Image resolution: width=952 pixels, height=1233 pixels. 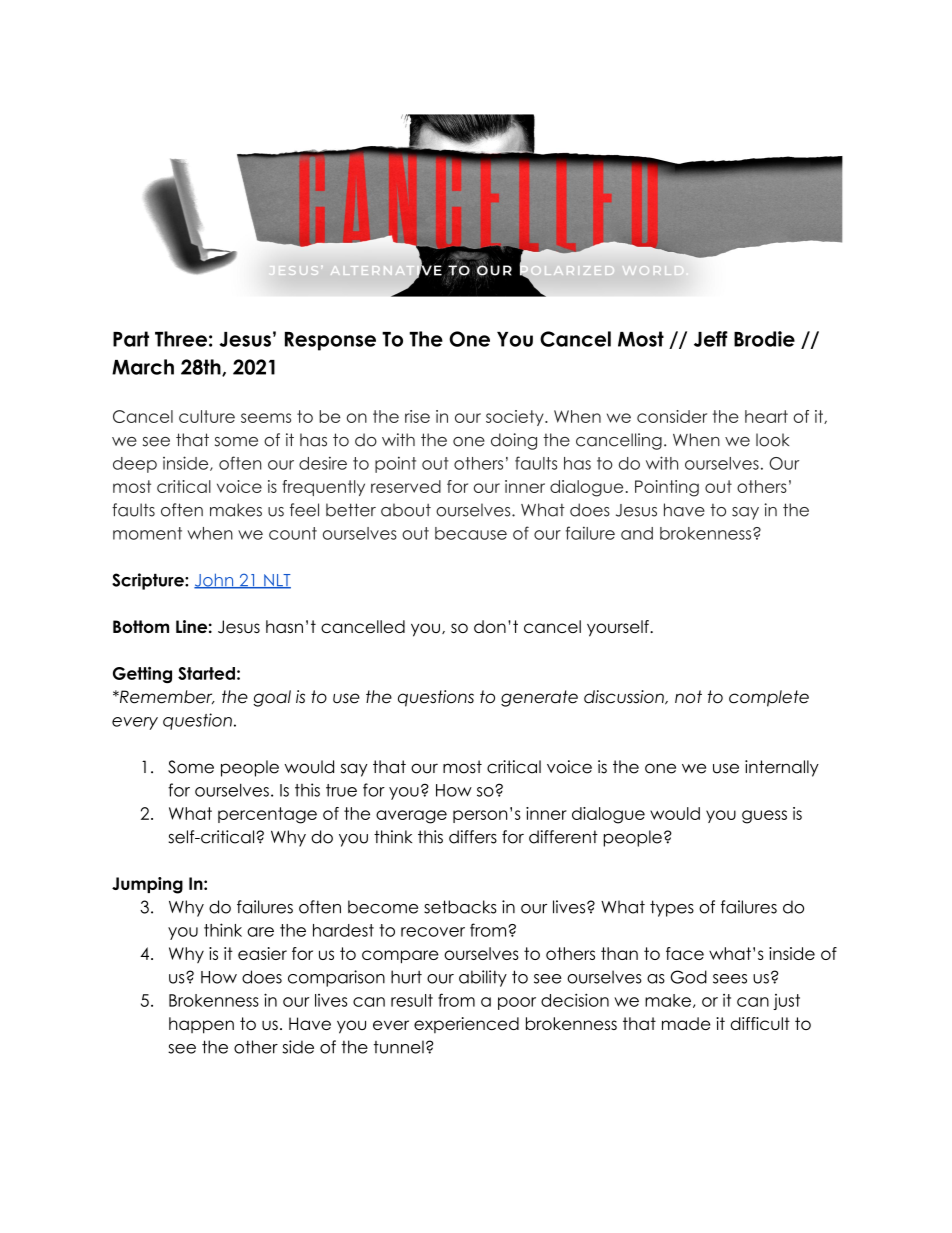 I want to click on because, so click(x=471, y=533).
